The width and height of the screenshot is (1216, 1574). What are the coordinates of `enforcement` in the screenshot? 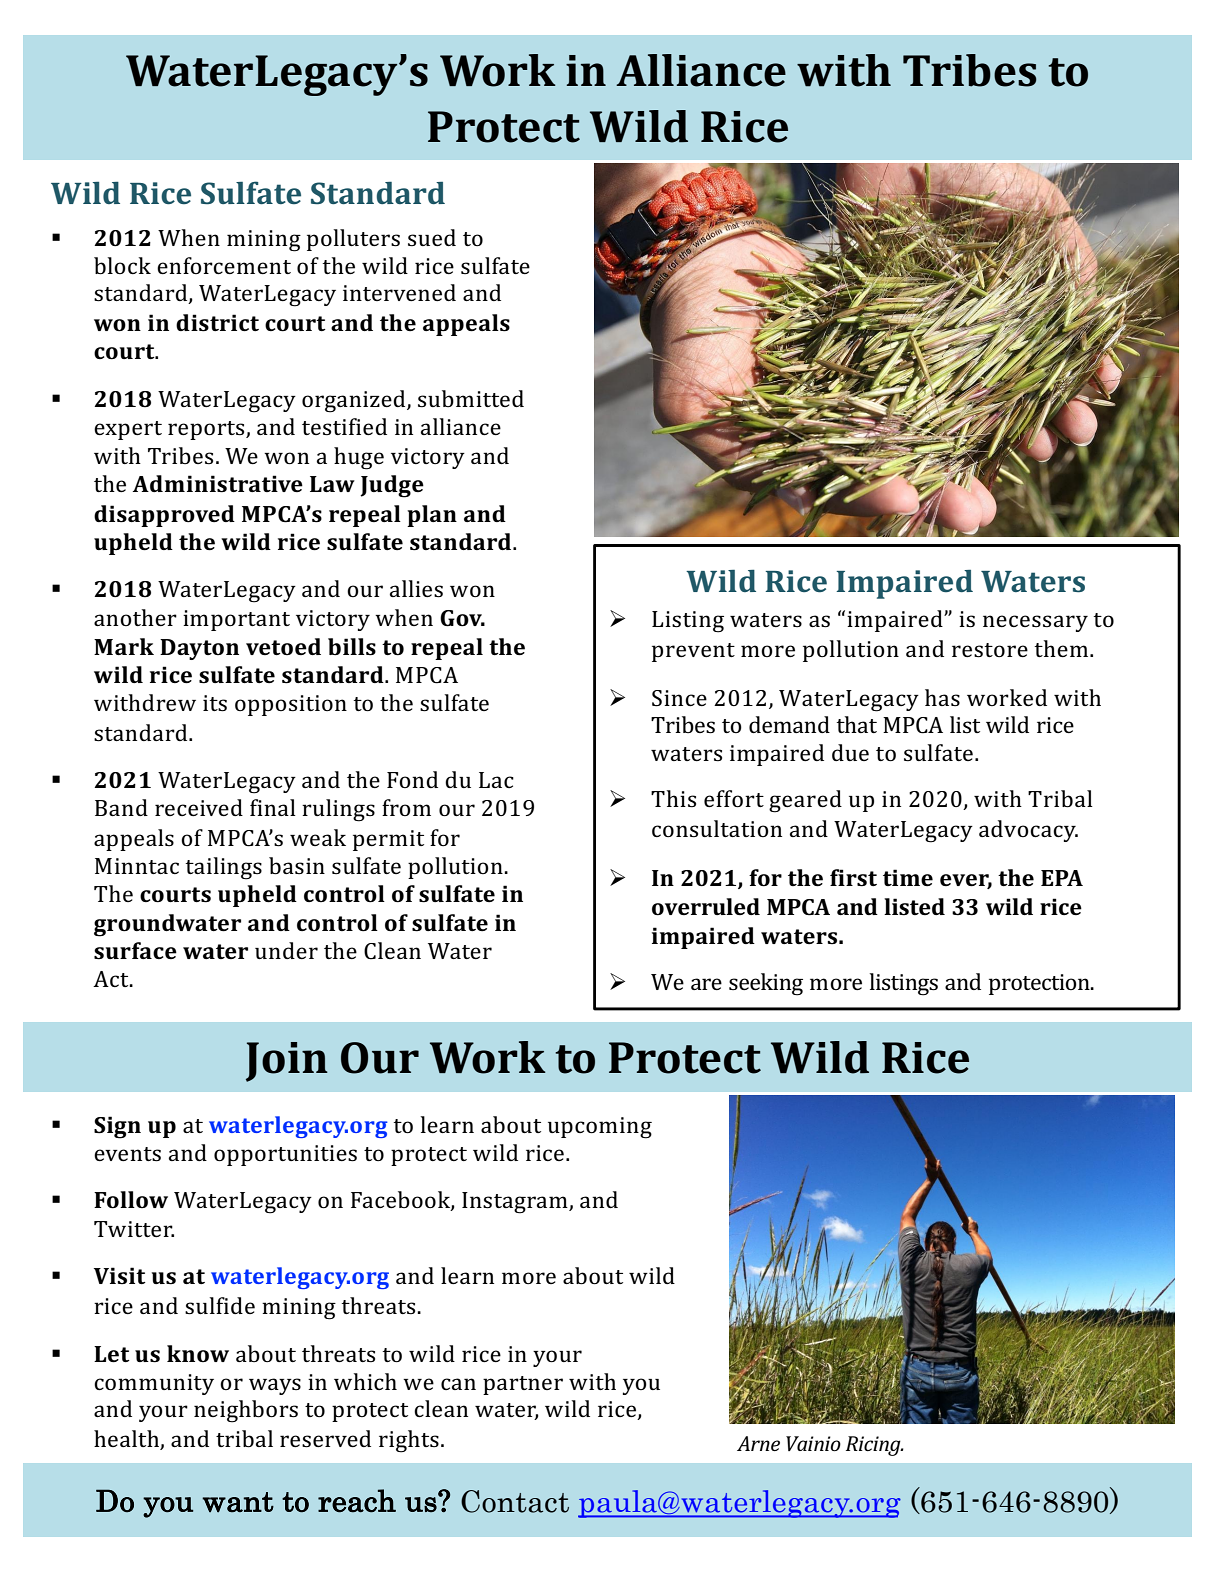 It's located at (224, 265).
